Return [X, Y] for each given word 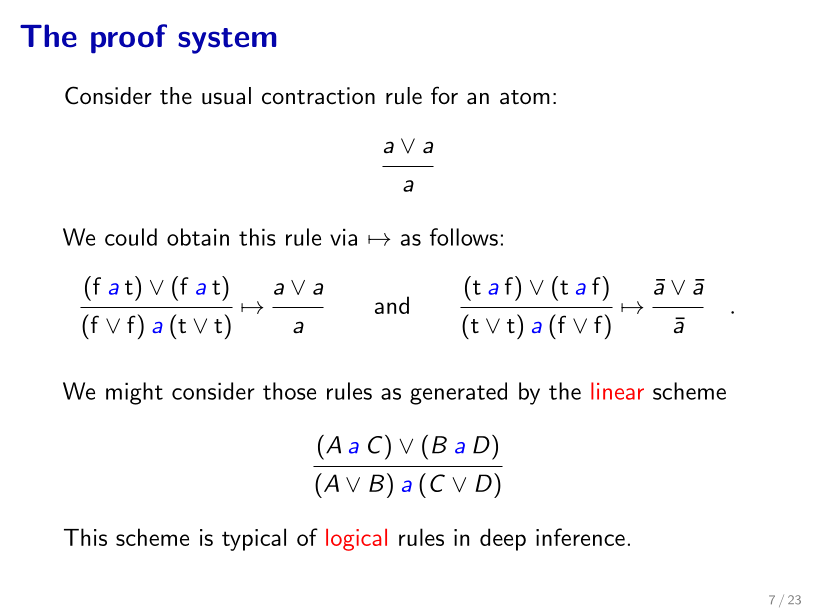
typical [254, 539]
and [392, 305]
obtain [198, 237]
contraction [318, 96]
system [227, 41]
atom [525, 97]
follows [464, 237]
